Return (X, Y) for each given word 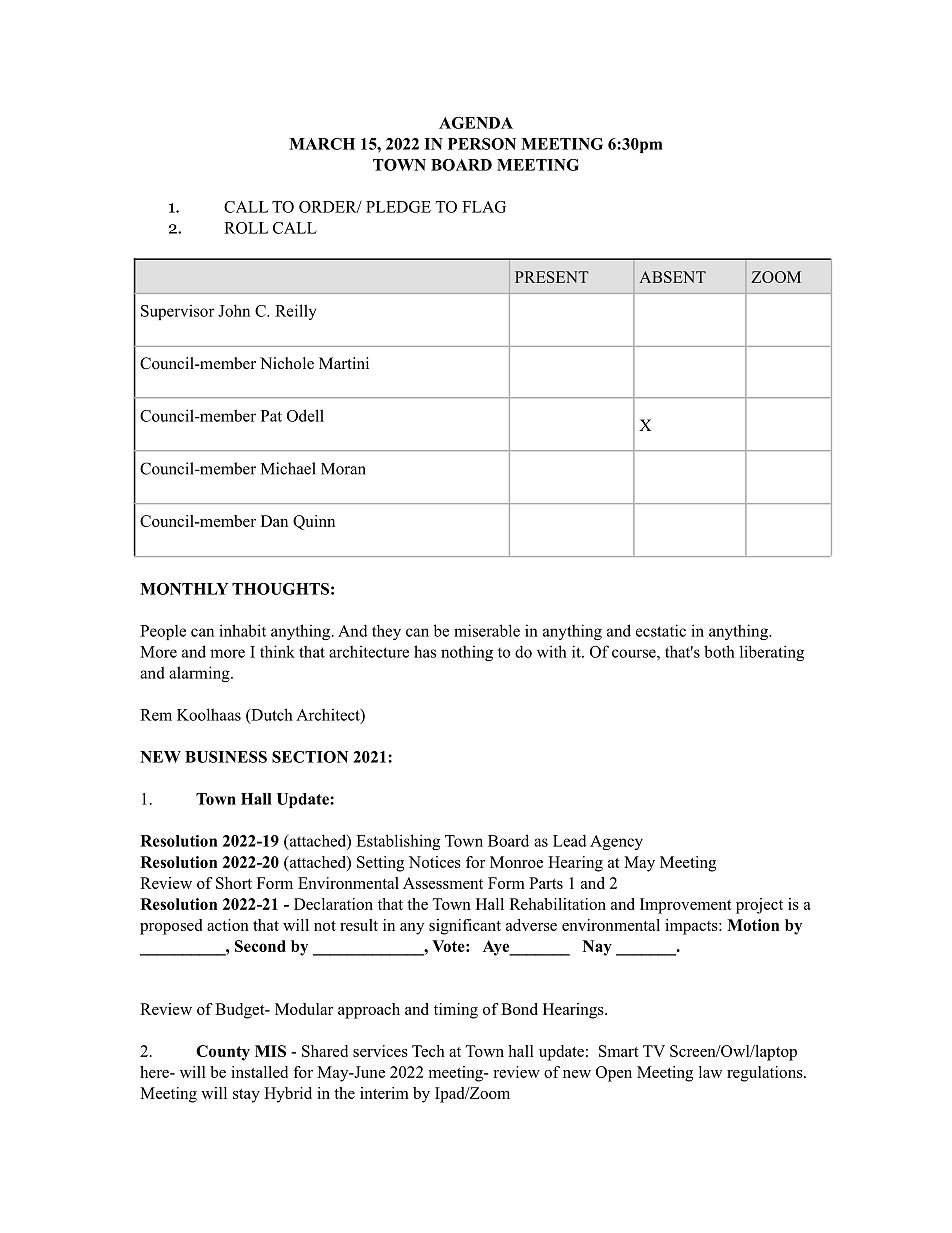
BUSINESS (226, 757)
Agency (616, 842)
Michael (288, 468)
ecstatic (661, 630)
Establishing (398, 842)
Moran (343, 469)
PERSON (482, 144)
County (223, 1053)
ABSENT (672, 277)
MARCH (322, 144)
